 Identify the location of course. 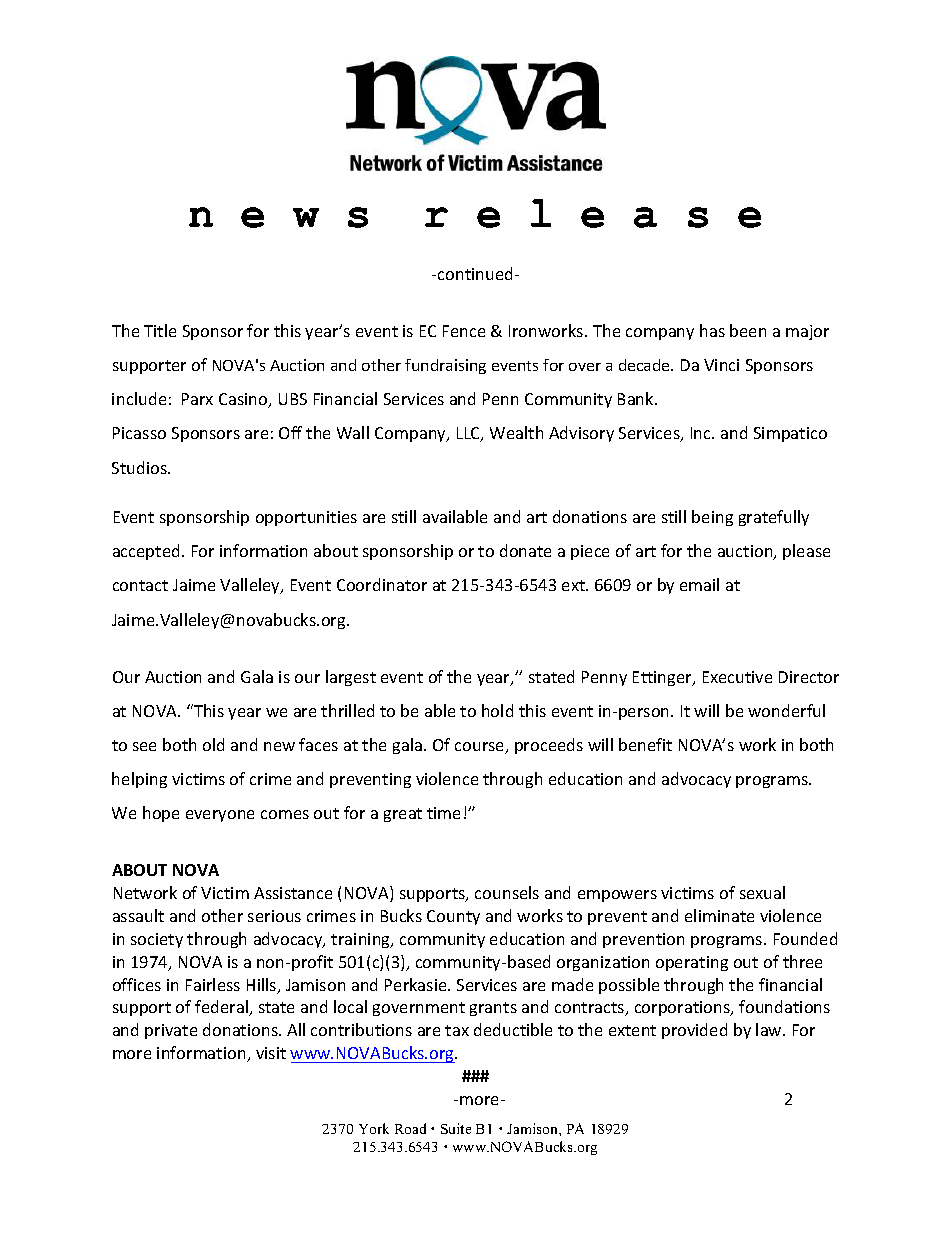
(481, 748).
